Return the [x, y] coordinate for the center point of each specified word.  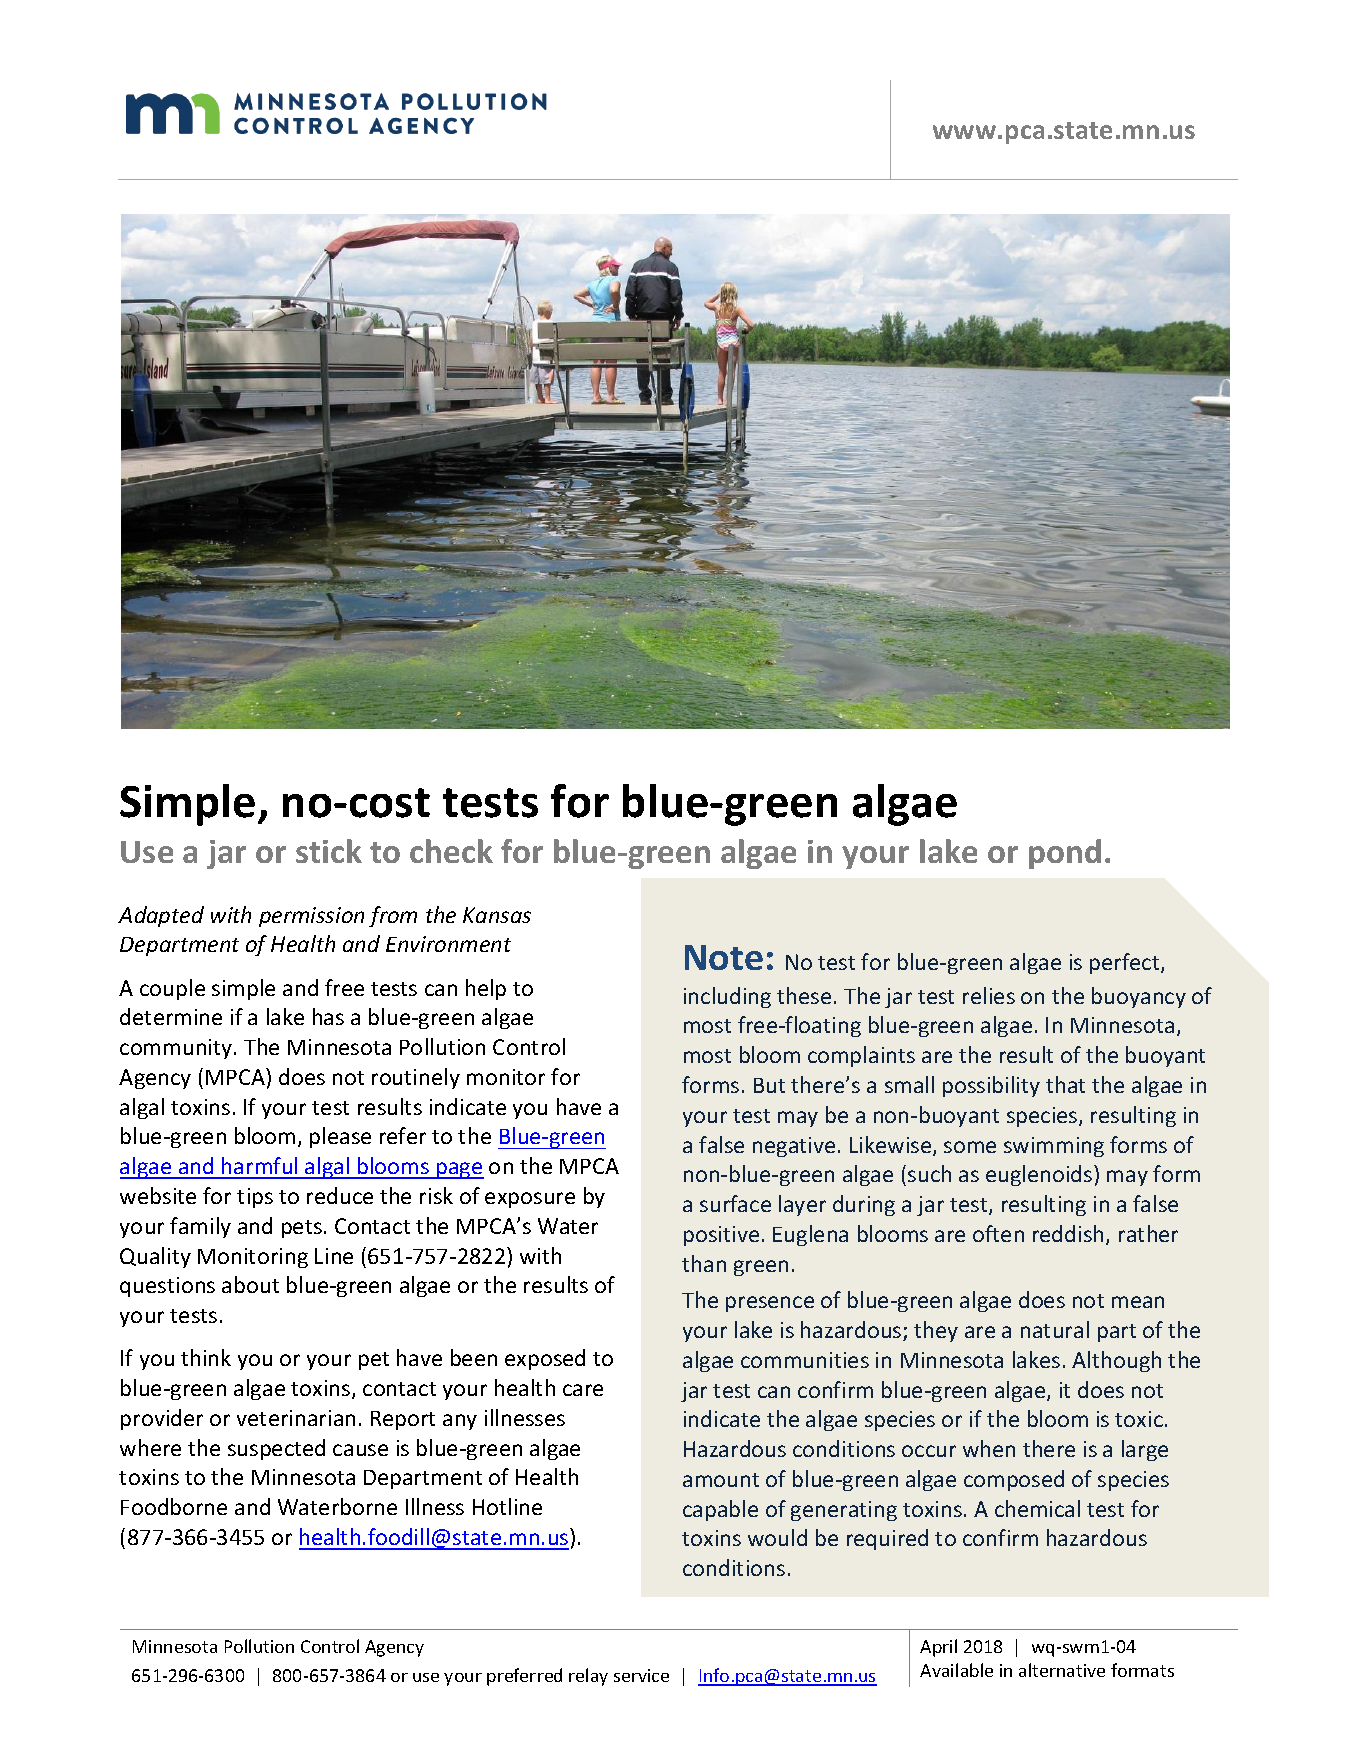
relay [588, 1677]
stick [329, 851]
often [998, 1233]
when [989, 1448]
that [1065, 1084]
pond [1065, 854]
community [177, 1049]
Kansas [497, 915]
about [250, 1284]
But [769, 1085]
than [704, 1263]
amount [721, 1480]
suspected [276, 1449]
